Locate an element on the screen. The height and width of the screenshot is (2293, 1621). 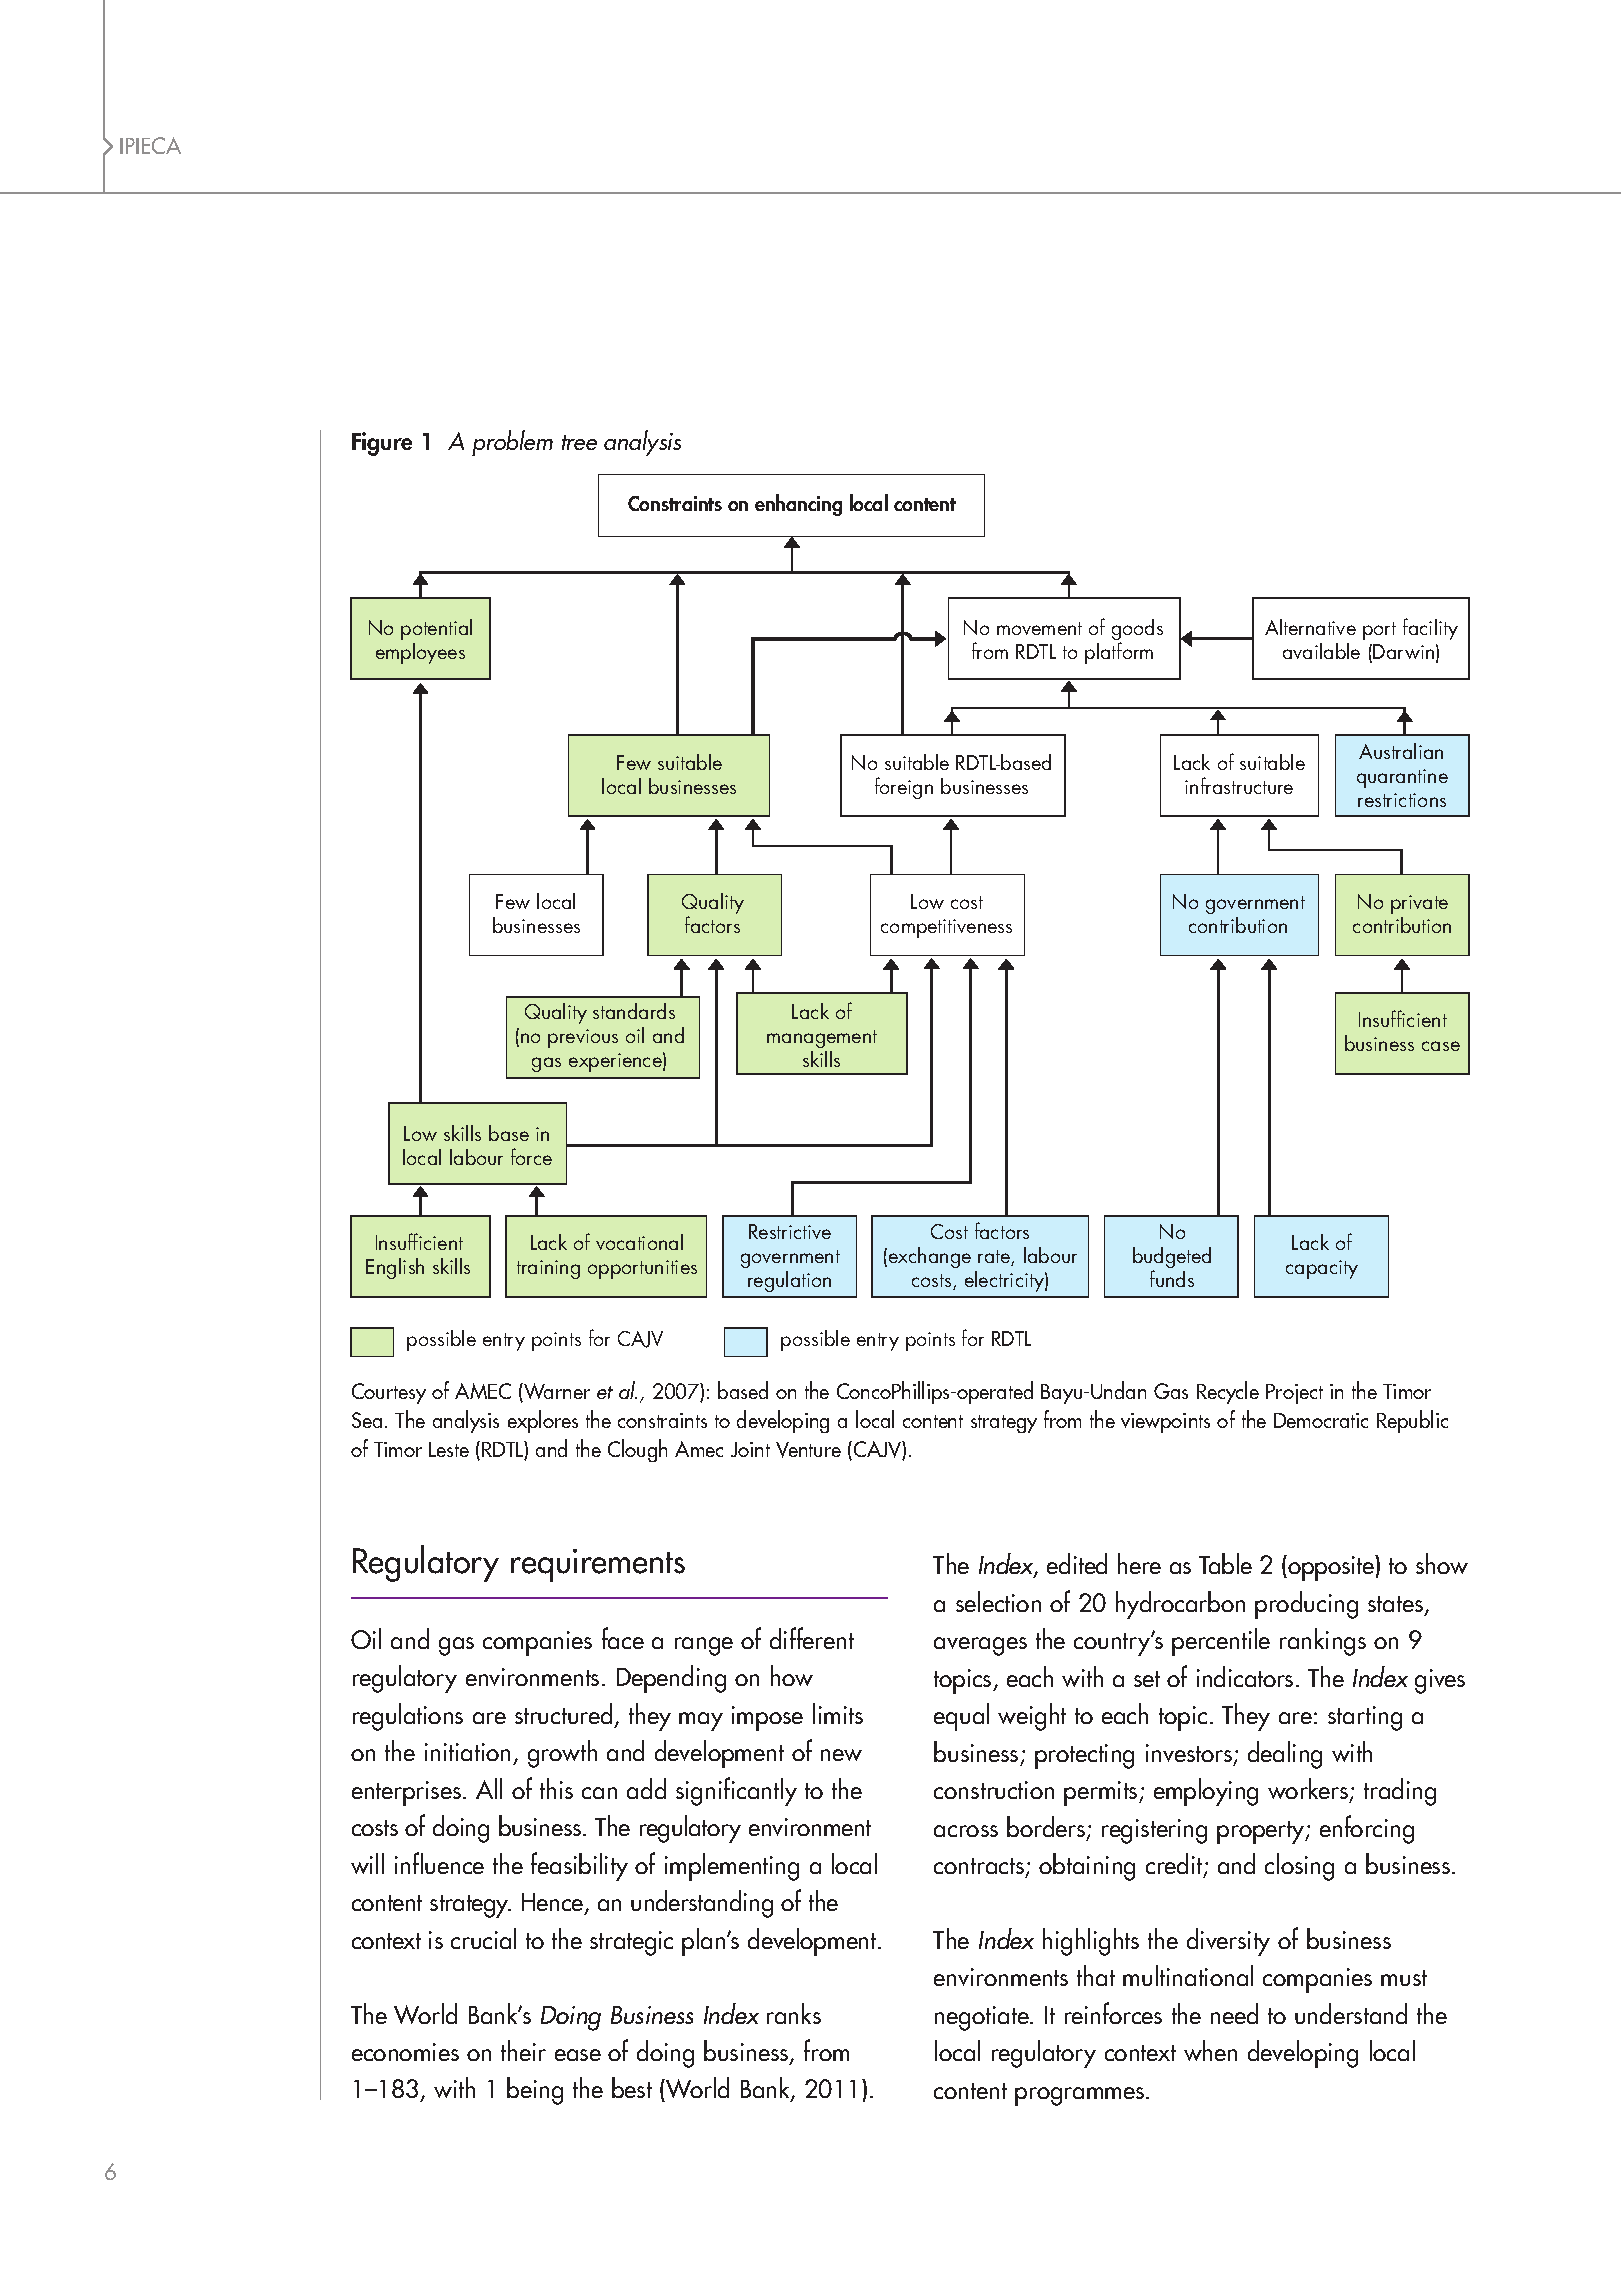
initiation is located at coordinates (467, 1752).
